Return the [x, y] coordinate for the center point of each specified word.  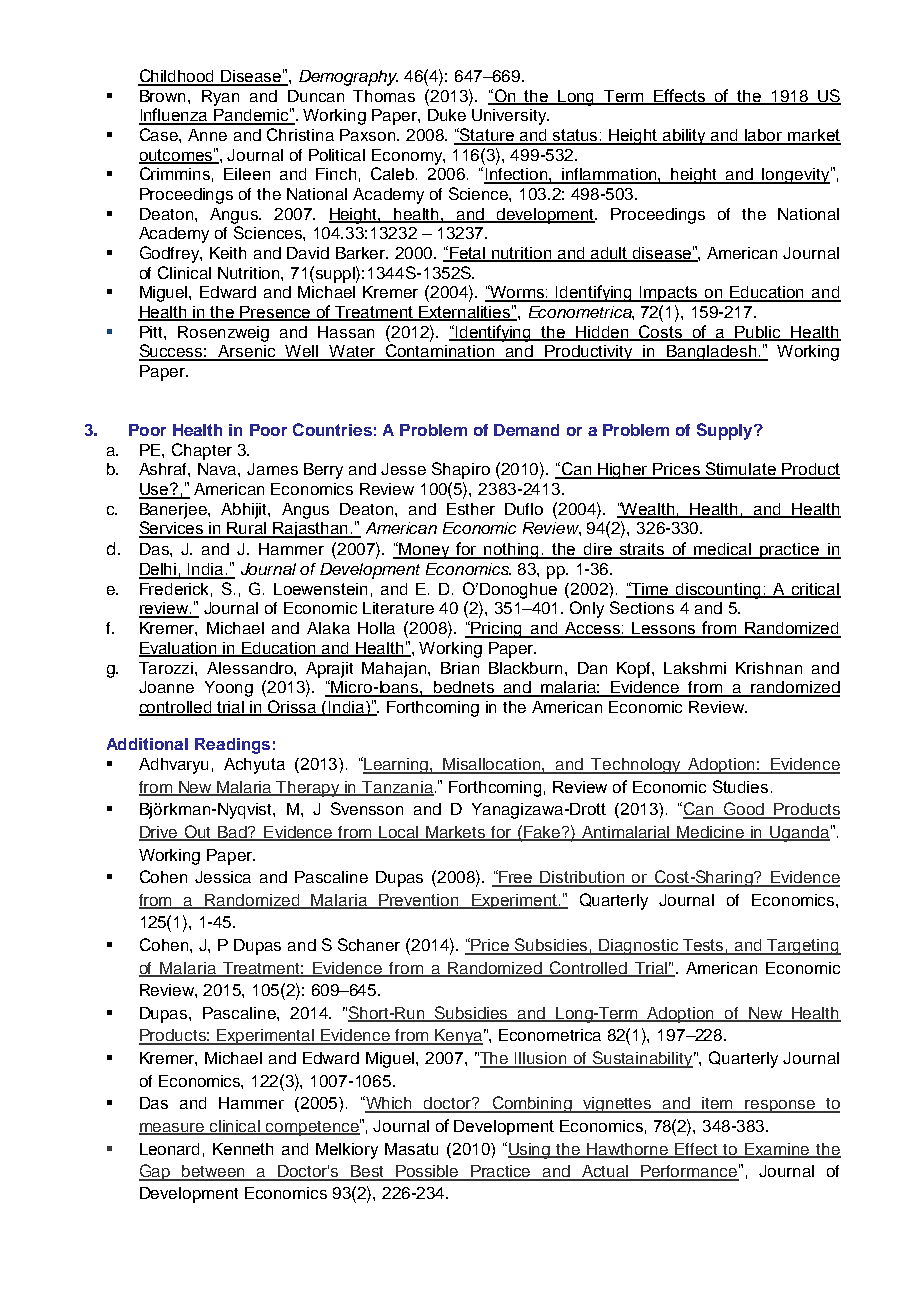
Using [530, 1151]
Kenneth [243, 1149]
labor [764, 136]
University [510, 117]
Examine [778, 1150]
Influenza [174, 116]
